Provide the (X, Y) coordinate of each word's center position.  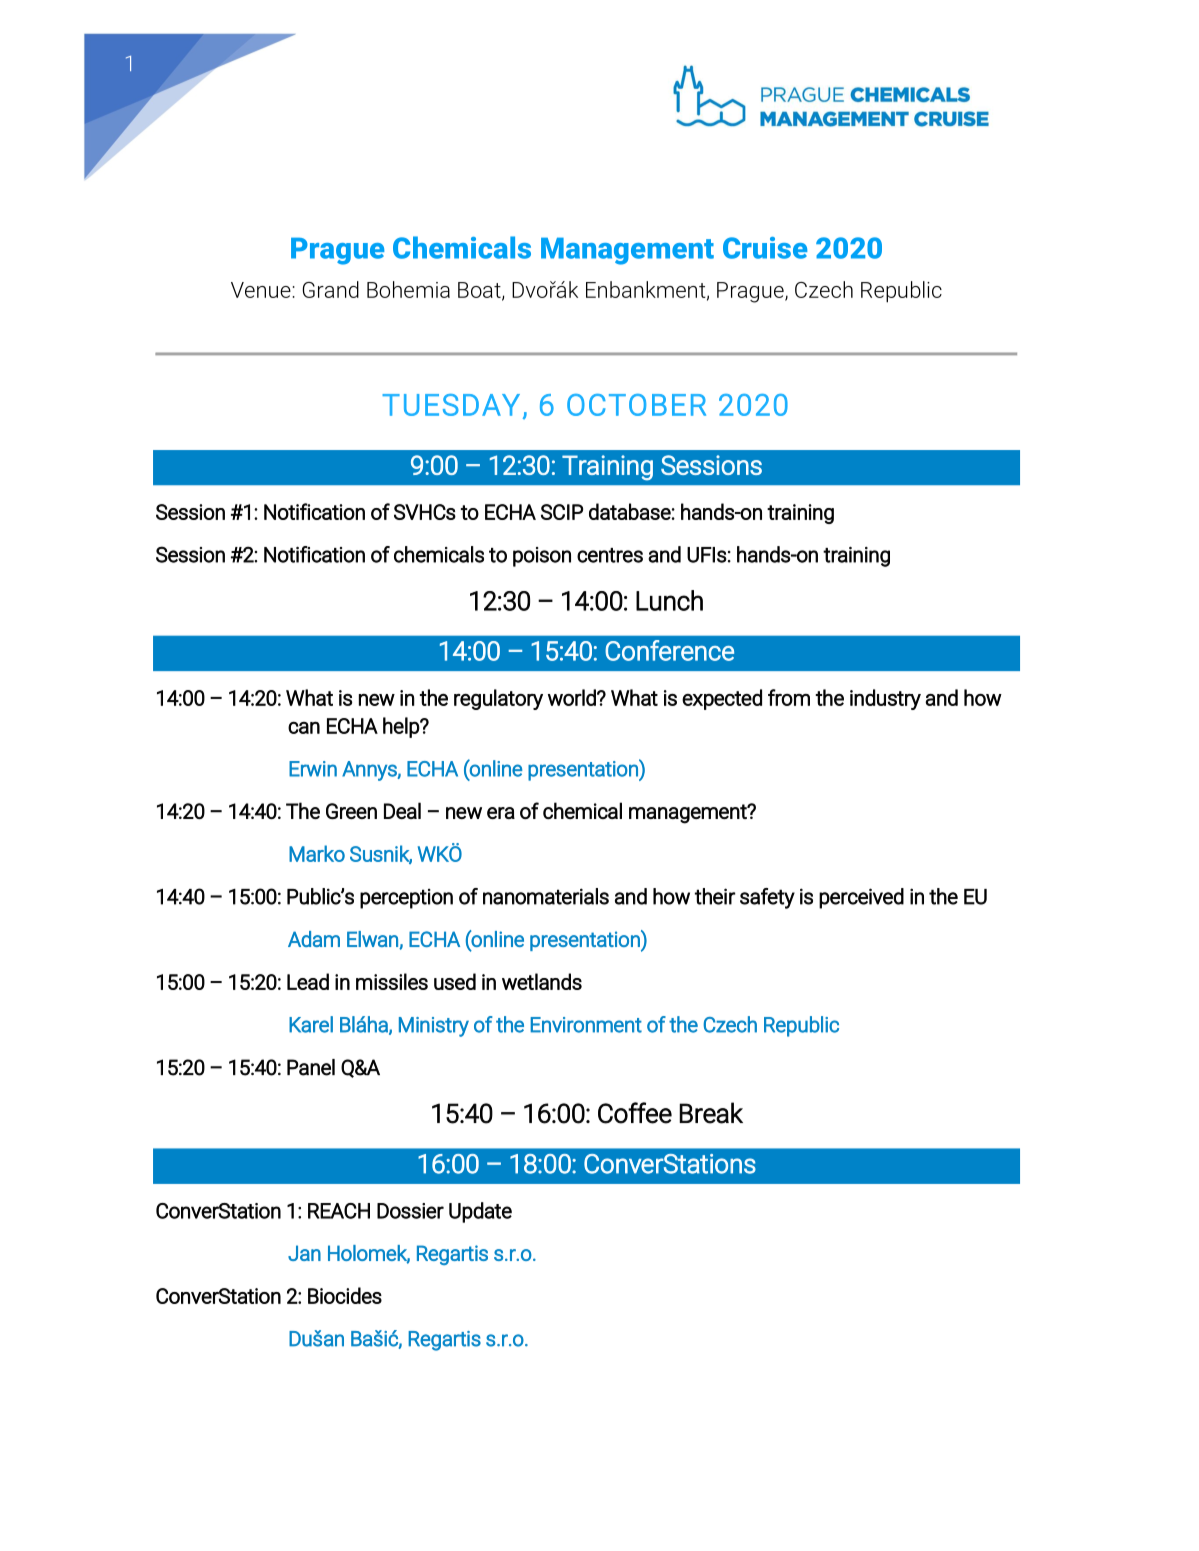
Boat (480, 291)
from (789, 697)
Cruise (765, 248)
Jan (304, 1253)
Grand (331, 289)
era (501, 813)
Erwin (313, 769)
